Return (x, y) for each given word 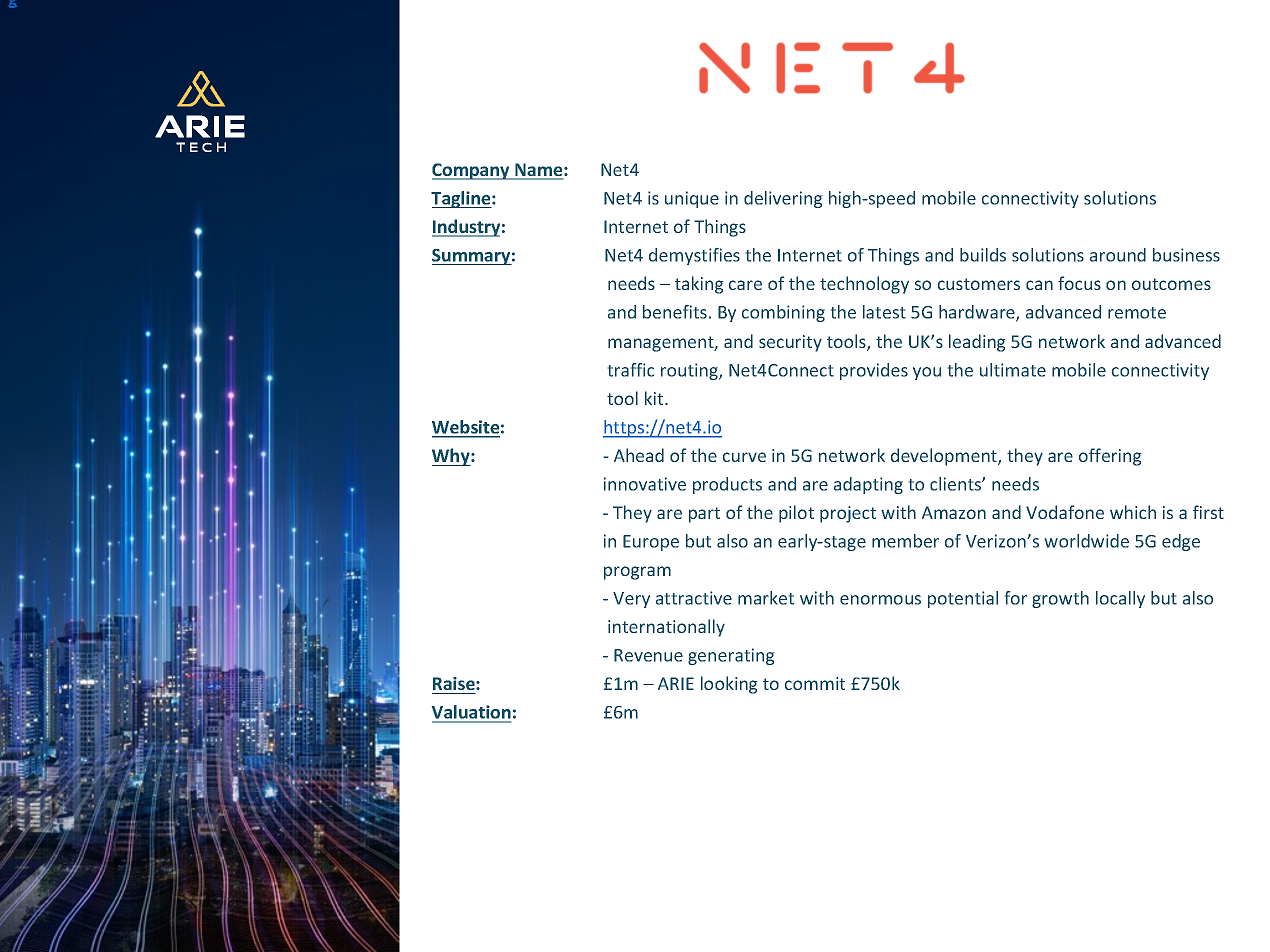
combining (783, 313)
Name (539, 171)
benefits (675, 312)
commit (815, 683)
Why (452, 457)
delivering (783, 199)
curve (744, 457)
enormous (880, 600)
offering (1110, 457)
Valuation (471, 713)
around (1118, 255)
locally (1120, 599)
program (637, 573)
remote (1137, 313)
